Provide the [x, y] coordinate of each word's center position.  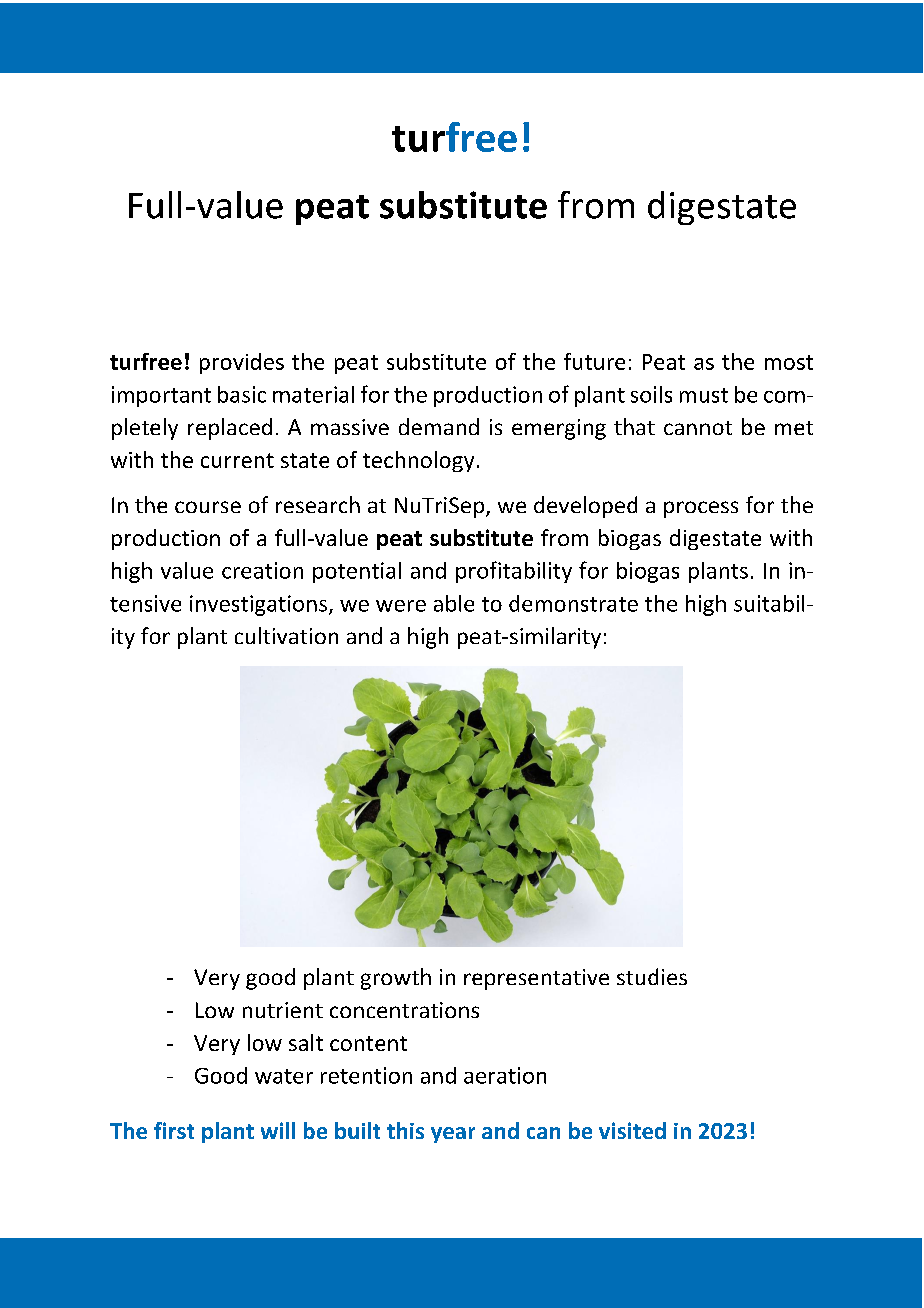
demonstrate [573, 603]
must [704, 395]
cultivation [286, 635]
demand [439, 426]
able [454, 603]
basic [242, 394]
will [278, 1130]
